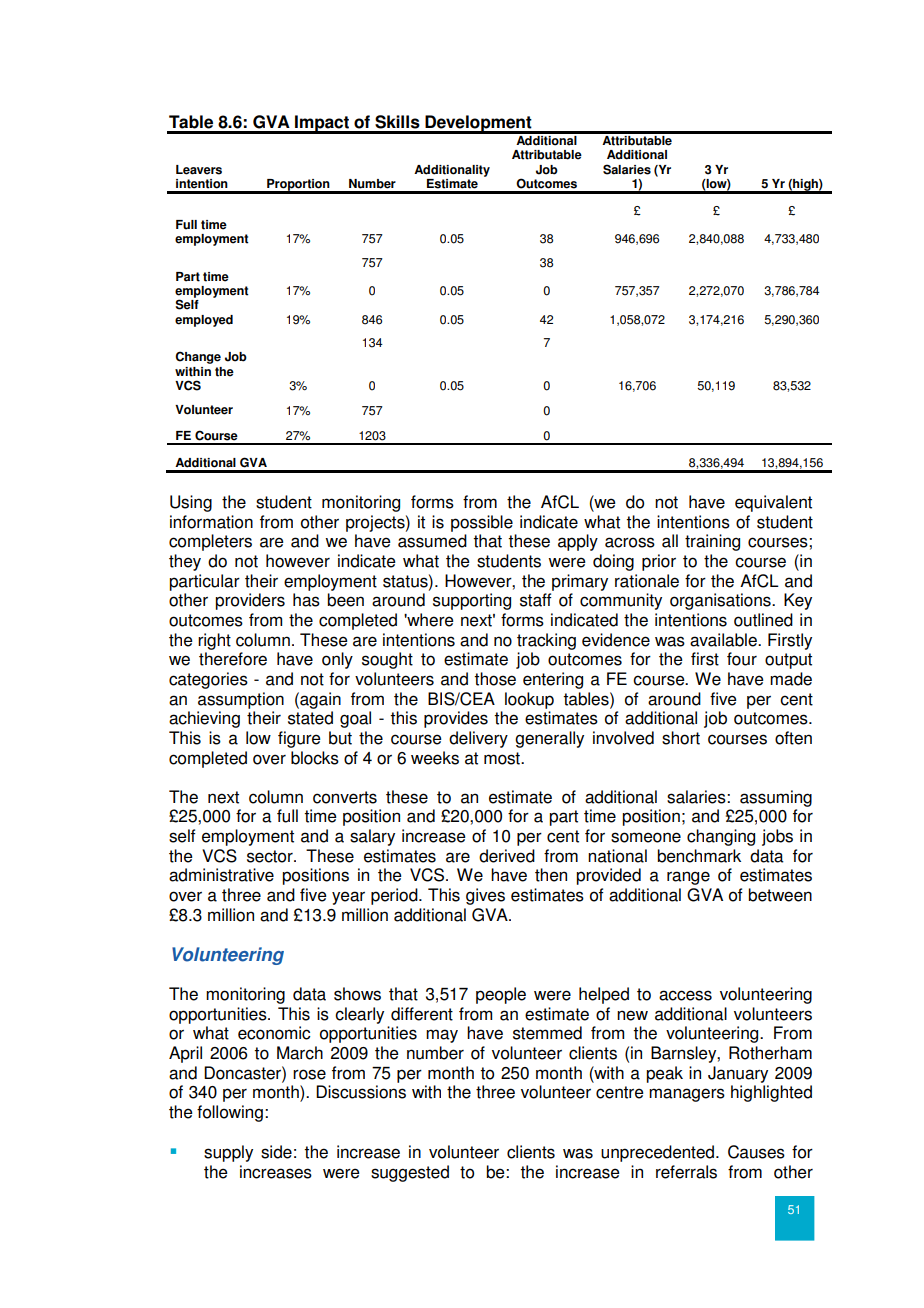  Describe the element at coordinates (688, 878) in the screenshot. I see `range` at that location.
